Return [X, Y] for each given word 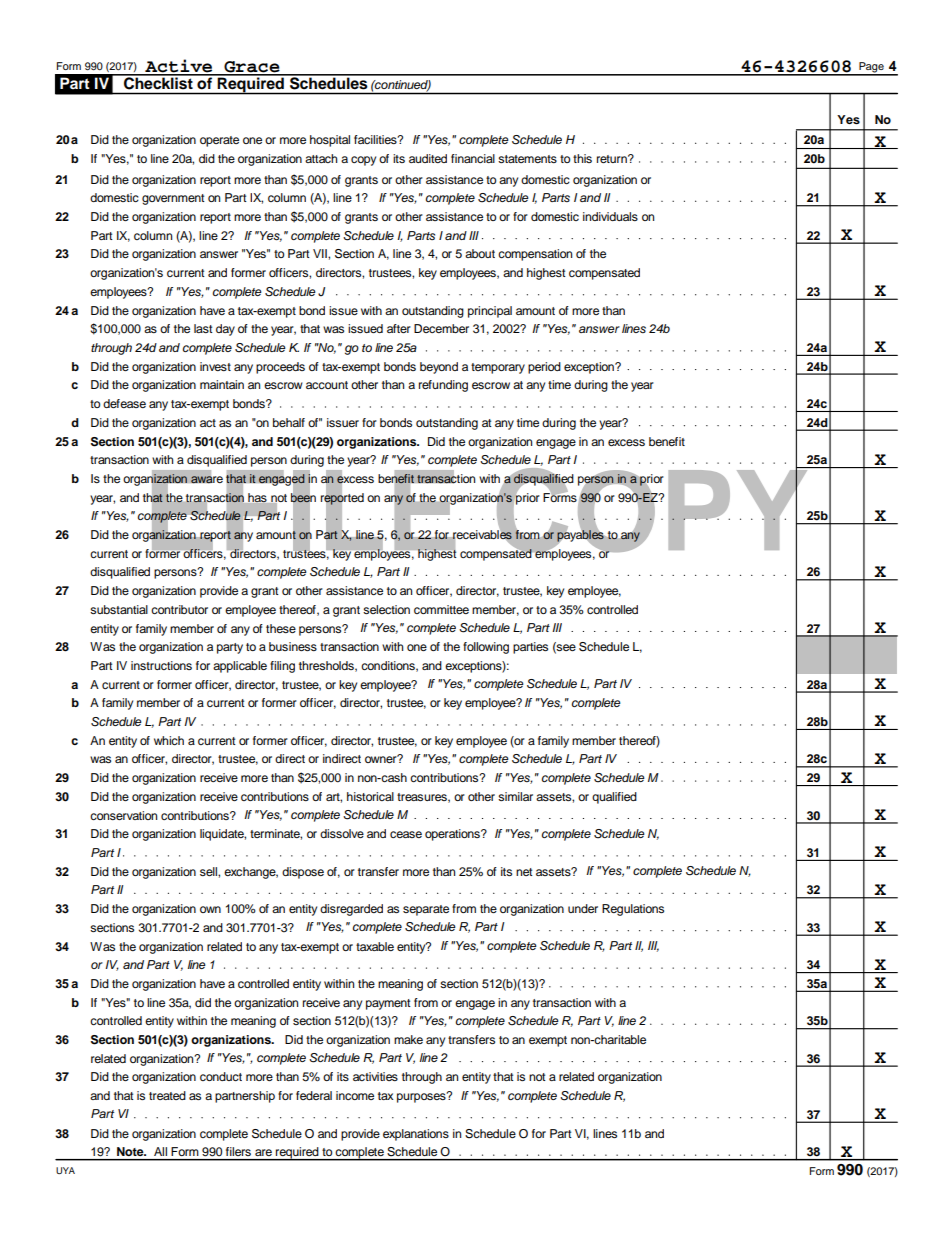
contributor [179, 609]
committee [441, 609]
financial [473, 158]
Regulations [633, 910]
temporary [498, 368]
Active [179, 67]
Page [871, 68]
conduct [221, 1076]
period [544, 368]
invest [215, 366]
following [486, 648]
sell [209, 871]
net [524, 872]
